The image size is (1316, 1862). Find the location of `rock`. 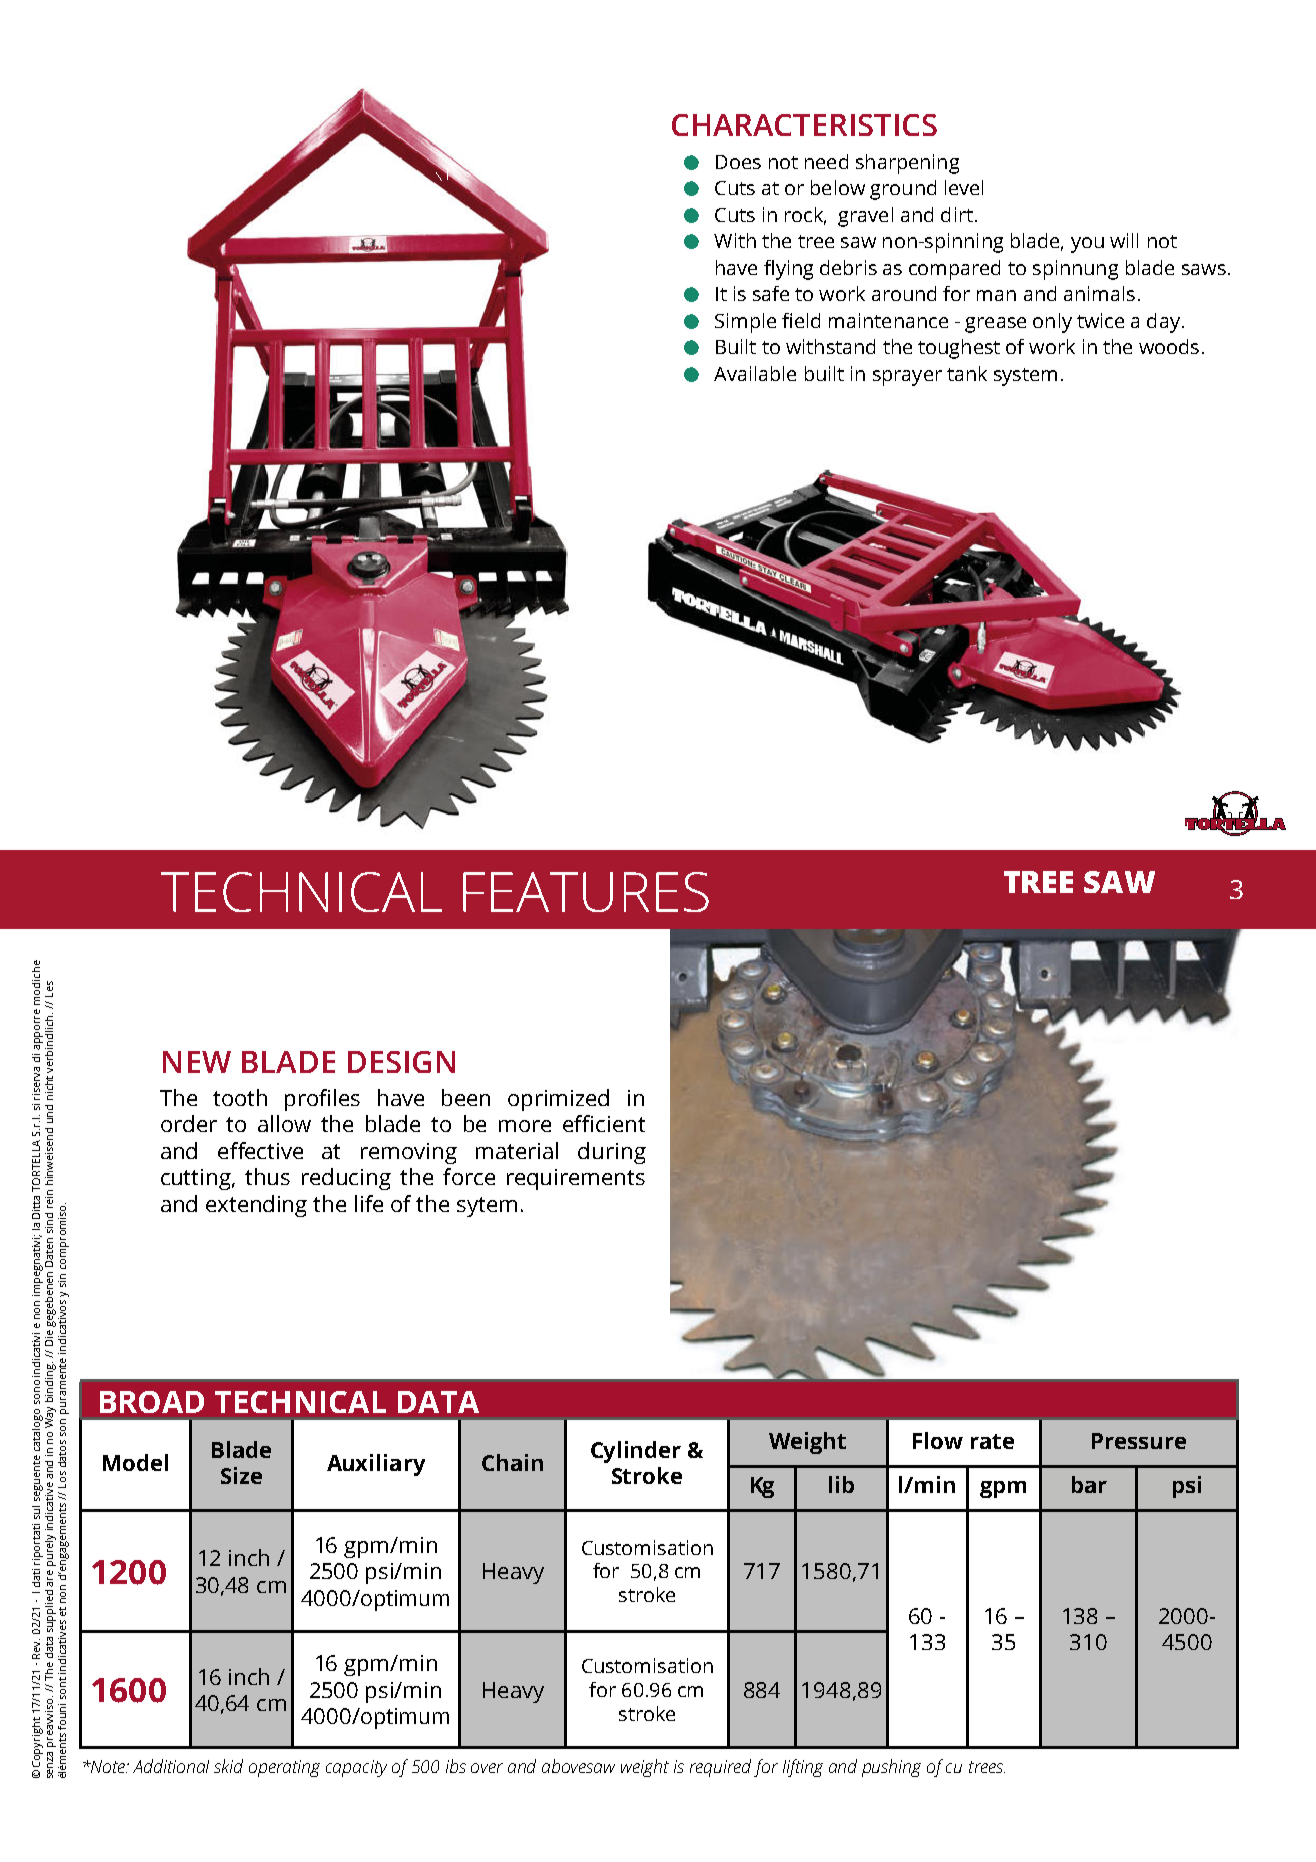

rock is located at coordinates (805, 215).
